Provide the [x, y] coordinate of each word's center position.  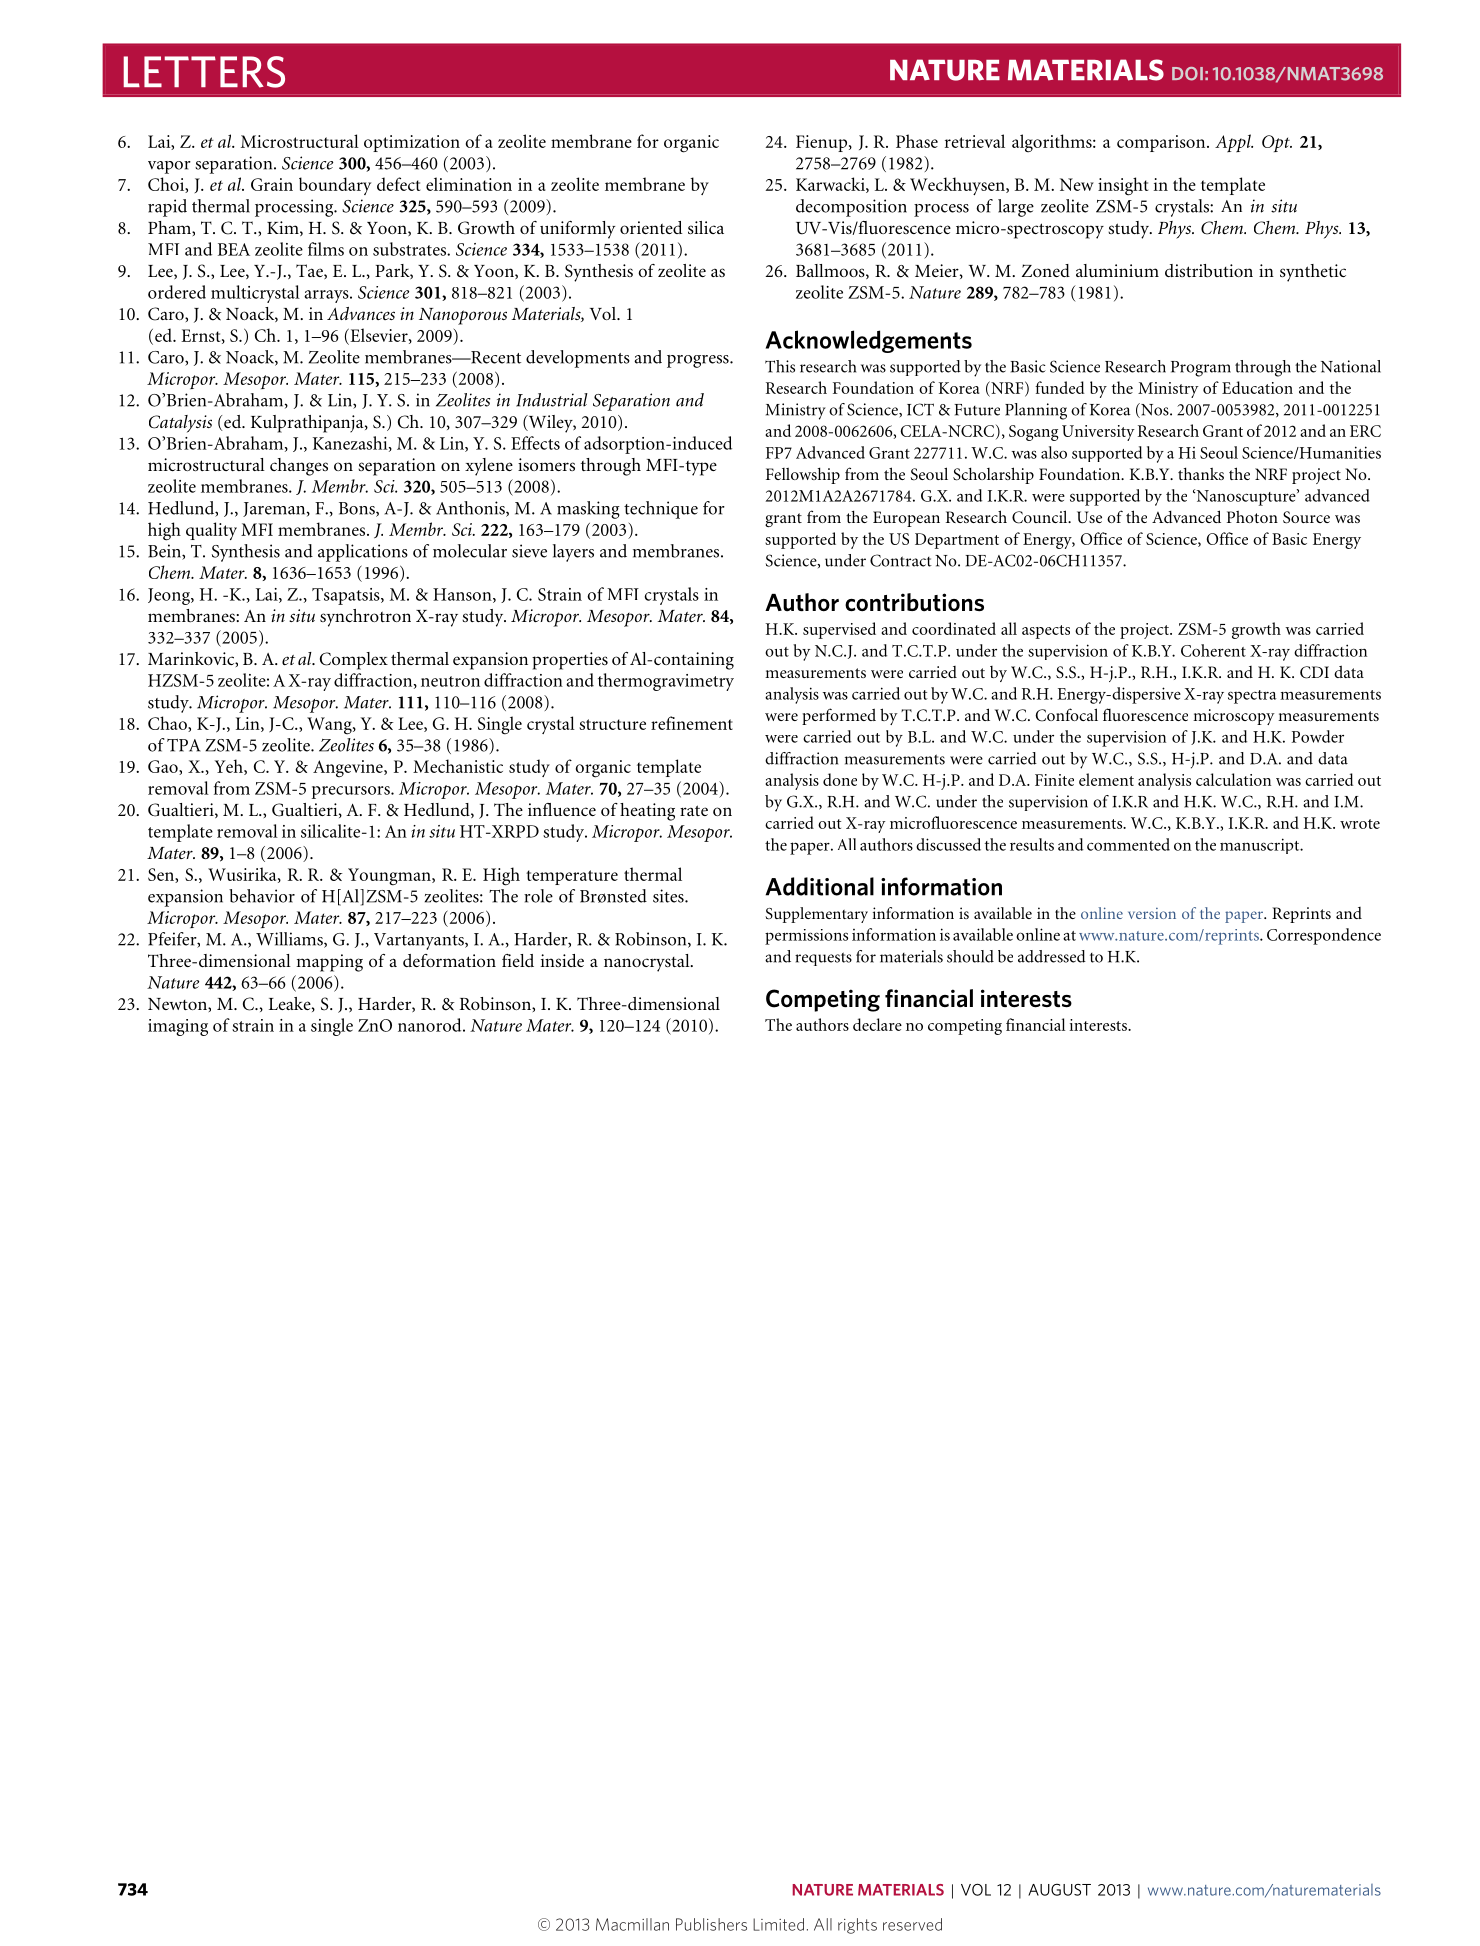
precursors [352, 792]
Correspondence [1324, 936]
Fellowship [803, 475]
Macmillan [632, 1924]
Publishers [711, 1924]
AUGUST [1059, 1890]
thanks [1201, 473]
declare [877, 1024]
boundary [335, 186]
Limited [778, 1924]
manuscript [1261, 846]
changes [299, 467]
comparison [1162, 143]
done [840, 779]
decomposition [851, 208]
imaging [178, 1027]
